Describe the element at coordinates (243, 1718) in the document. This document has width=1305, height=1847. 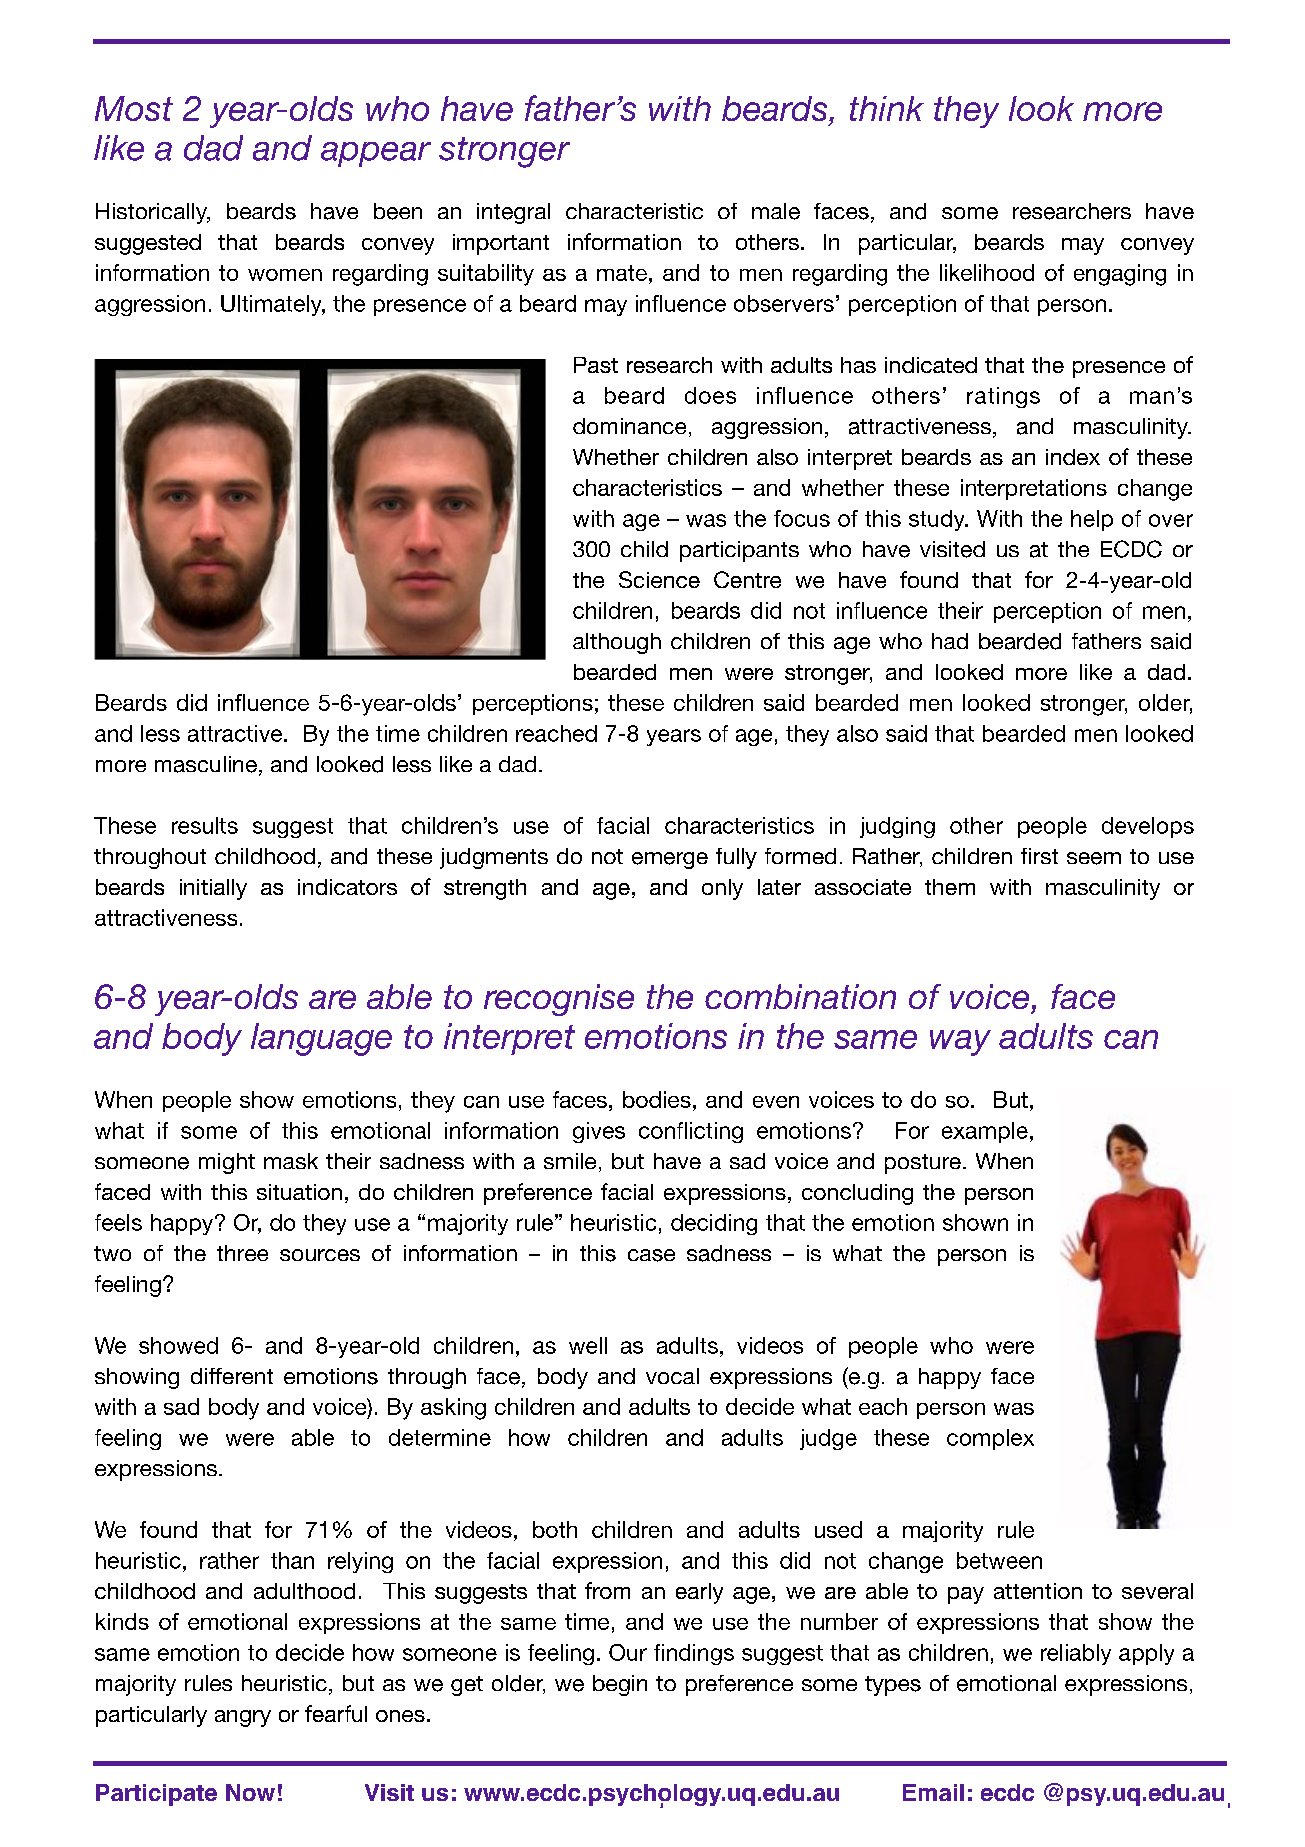
I see `angry` at that location.
